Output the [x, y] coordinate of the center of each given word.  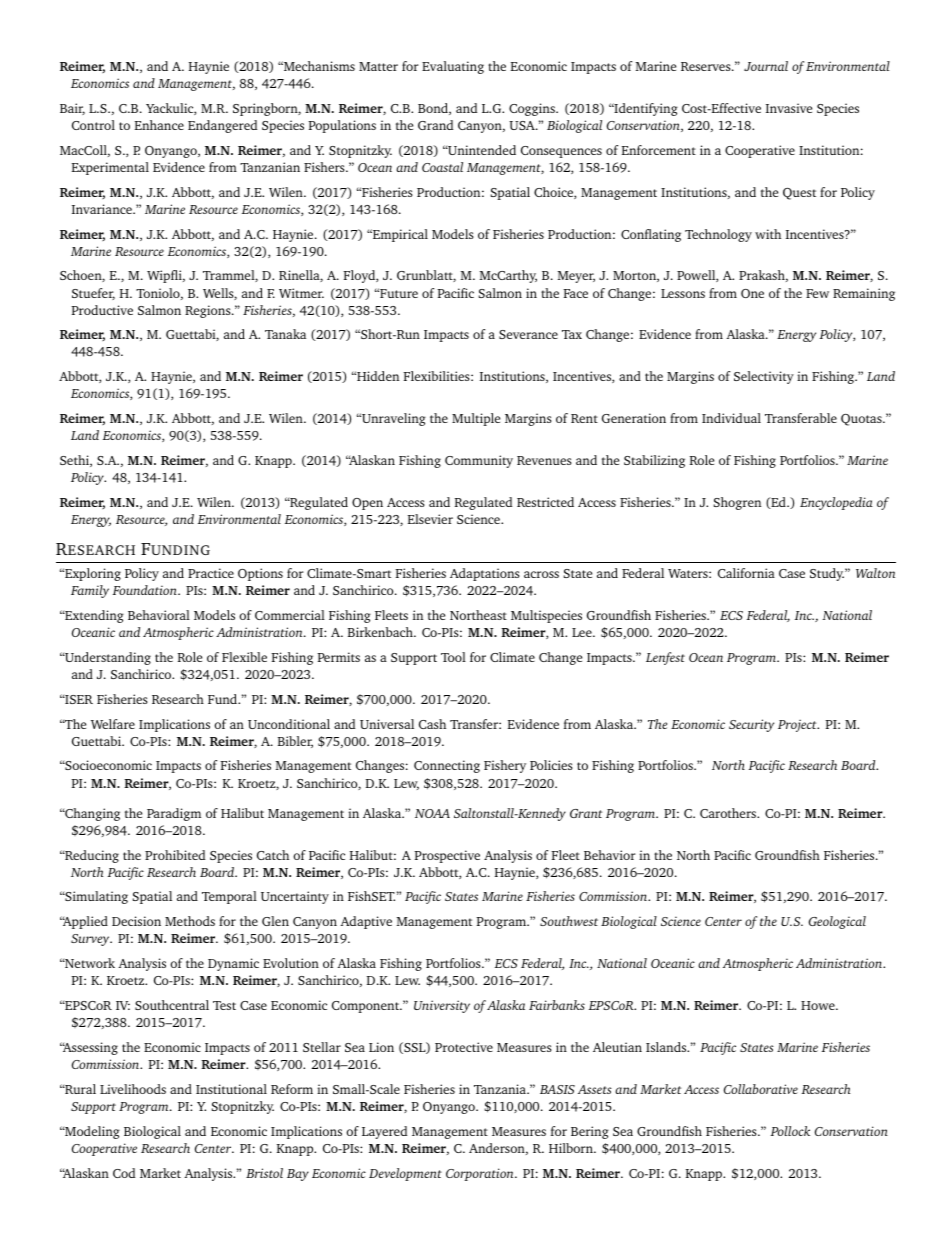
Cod [124, 1173]
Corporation [481, 1174]
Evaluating [453, 67]
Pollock [790, 1131]
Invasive [789, 108]
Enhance [159, 125]
